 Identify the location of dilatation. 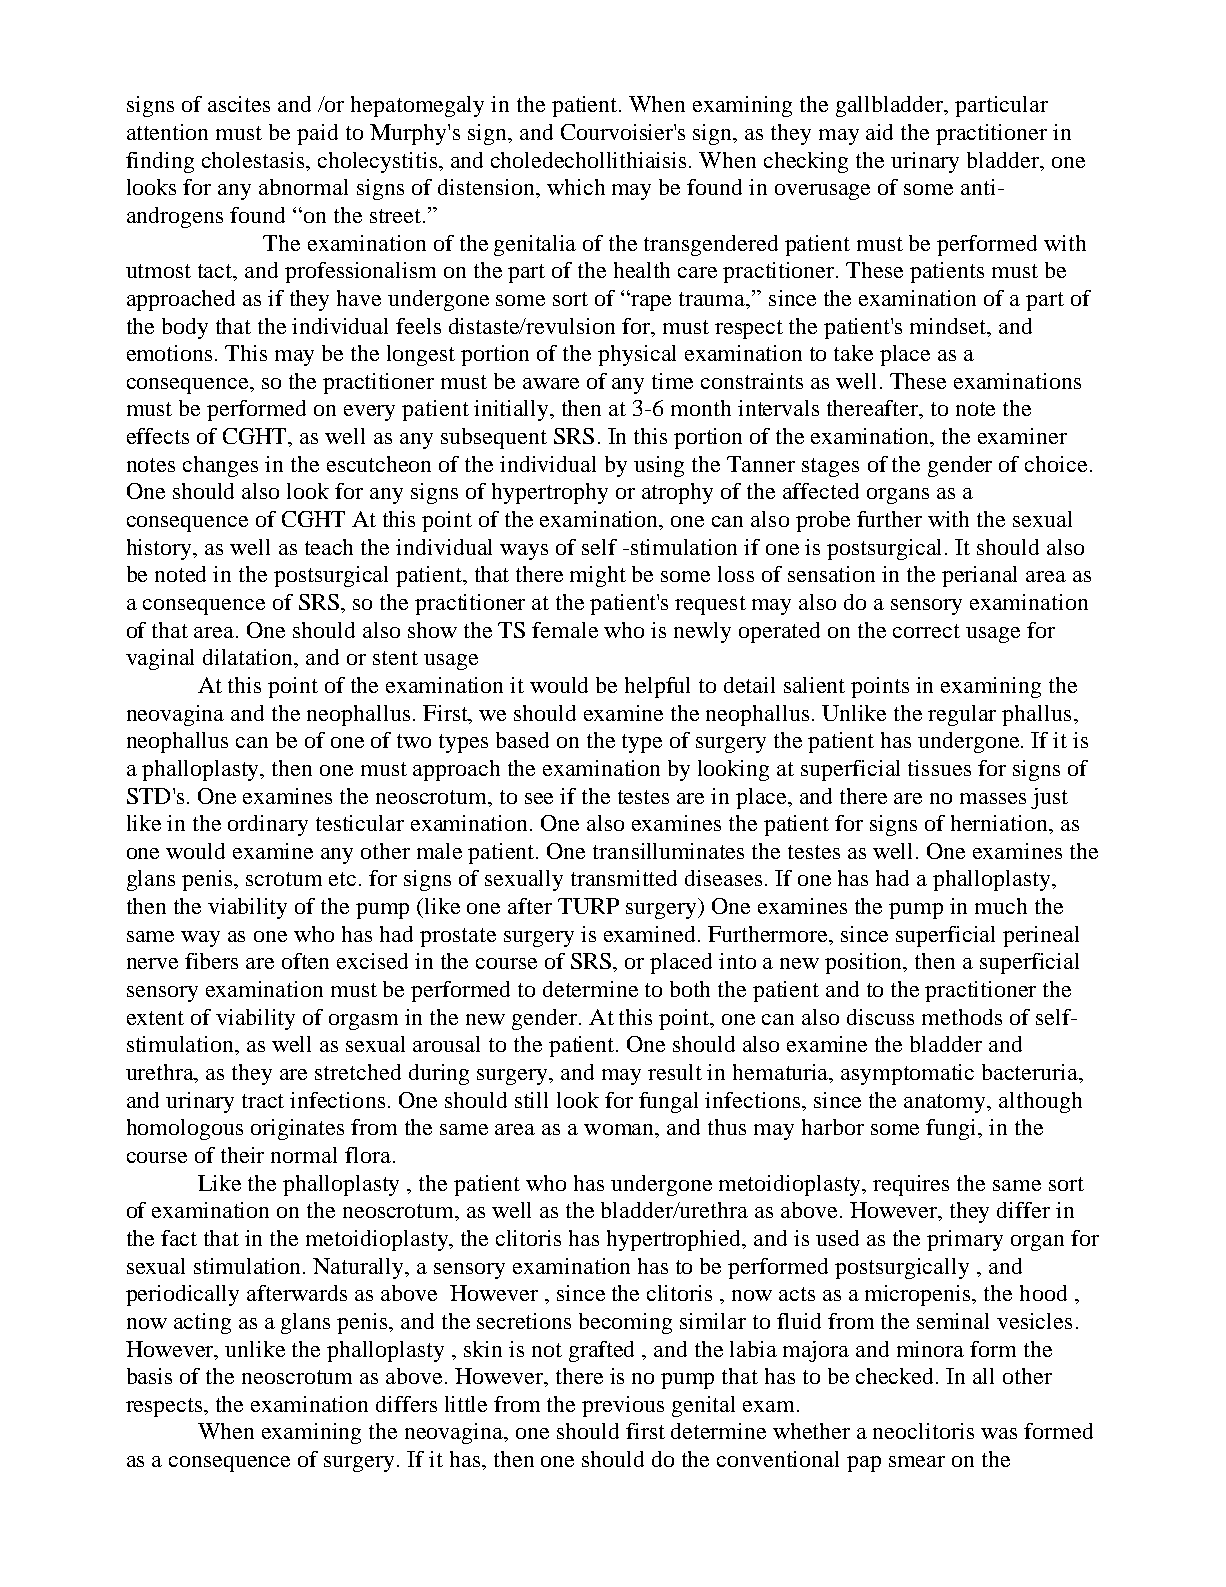
(249, 658).
